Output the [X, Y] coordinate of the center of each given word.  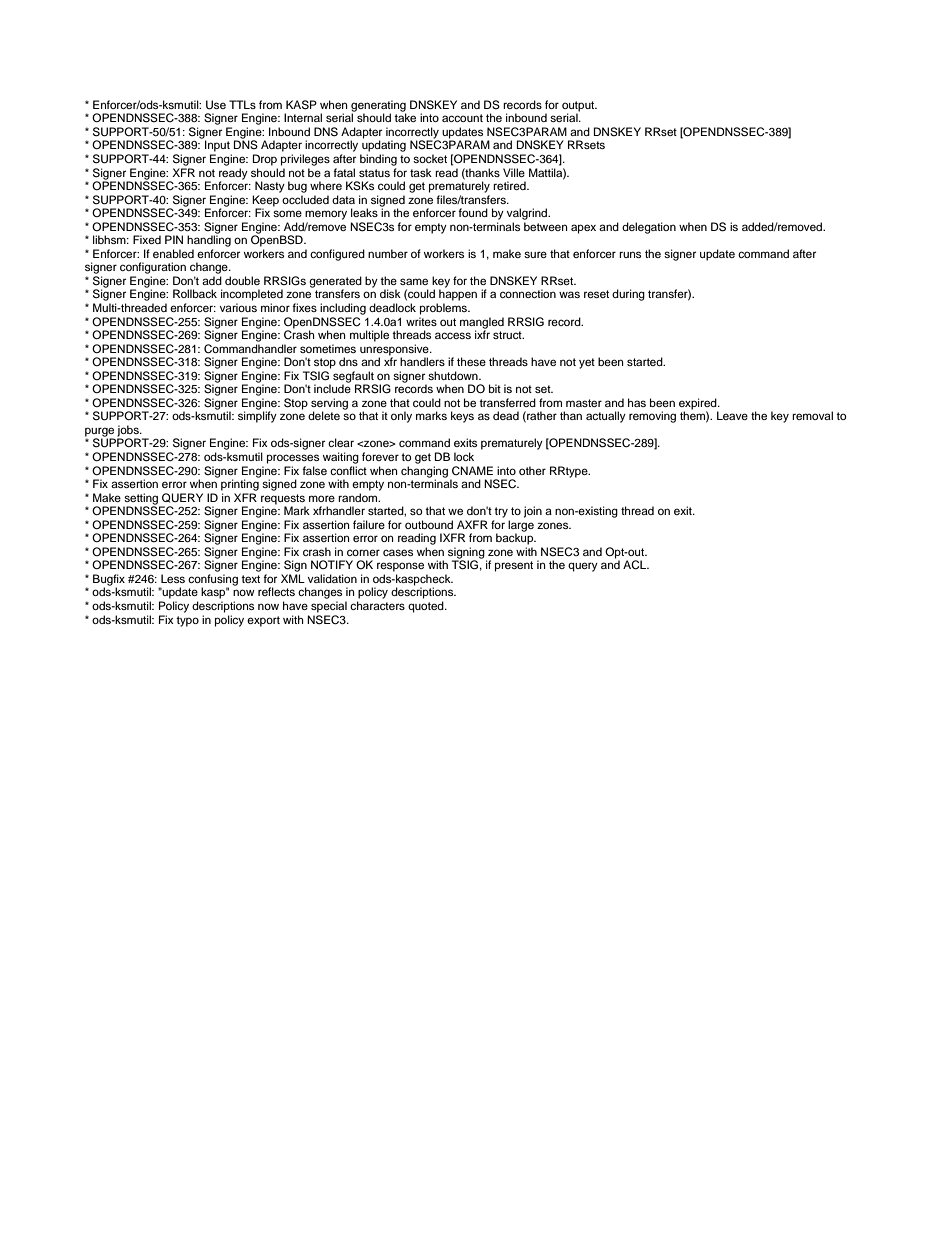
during [628, 295]
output [579, 107]
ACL [636, 565]
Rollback [195, 293]
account [462, 118]
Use [216, 105]
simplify [257, 416]
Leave [732, 415]
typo [187, 621]
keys [462, 417]
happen [458, 295]
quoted [427, 607]
